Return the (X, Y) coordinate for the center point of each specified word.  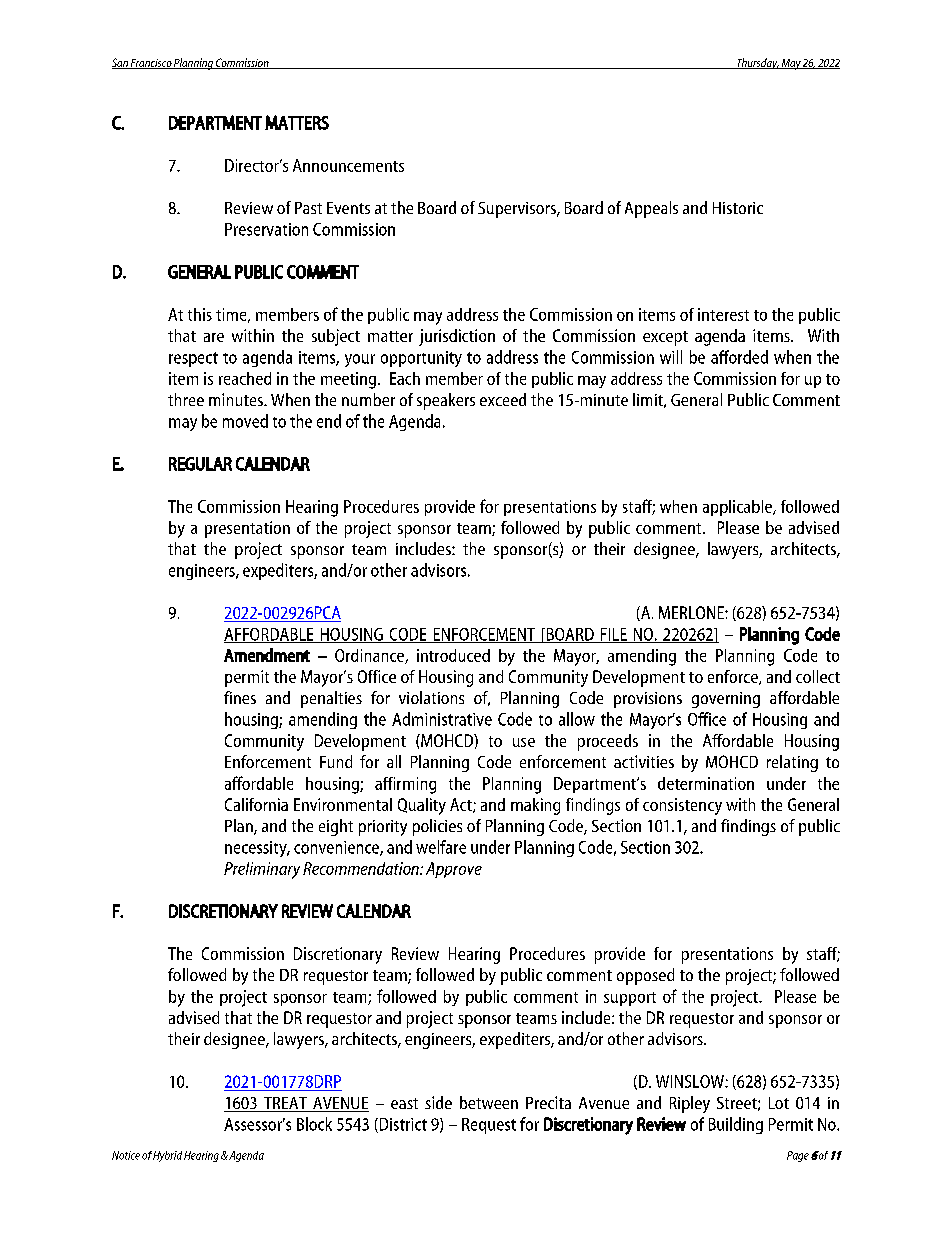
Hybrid (167, 1156)
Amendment (267, 655)
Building (736, 1125)
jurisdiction (457, 337)
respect (193, 359)
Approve (454, 870)
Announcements (348, 165)
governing (726, 700)
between (489, 1102)
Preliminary (262, 870)
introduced (453, 655)
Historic (738, 208)
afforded (739, 357)
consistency (682, 806)
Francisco (151, 64)
